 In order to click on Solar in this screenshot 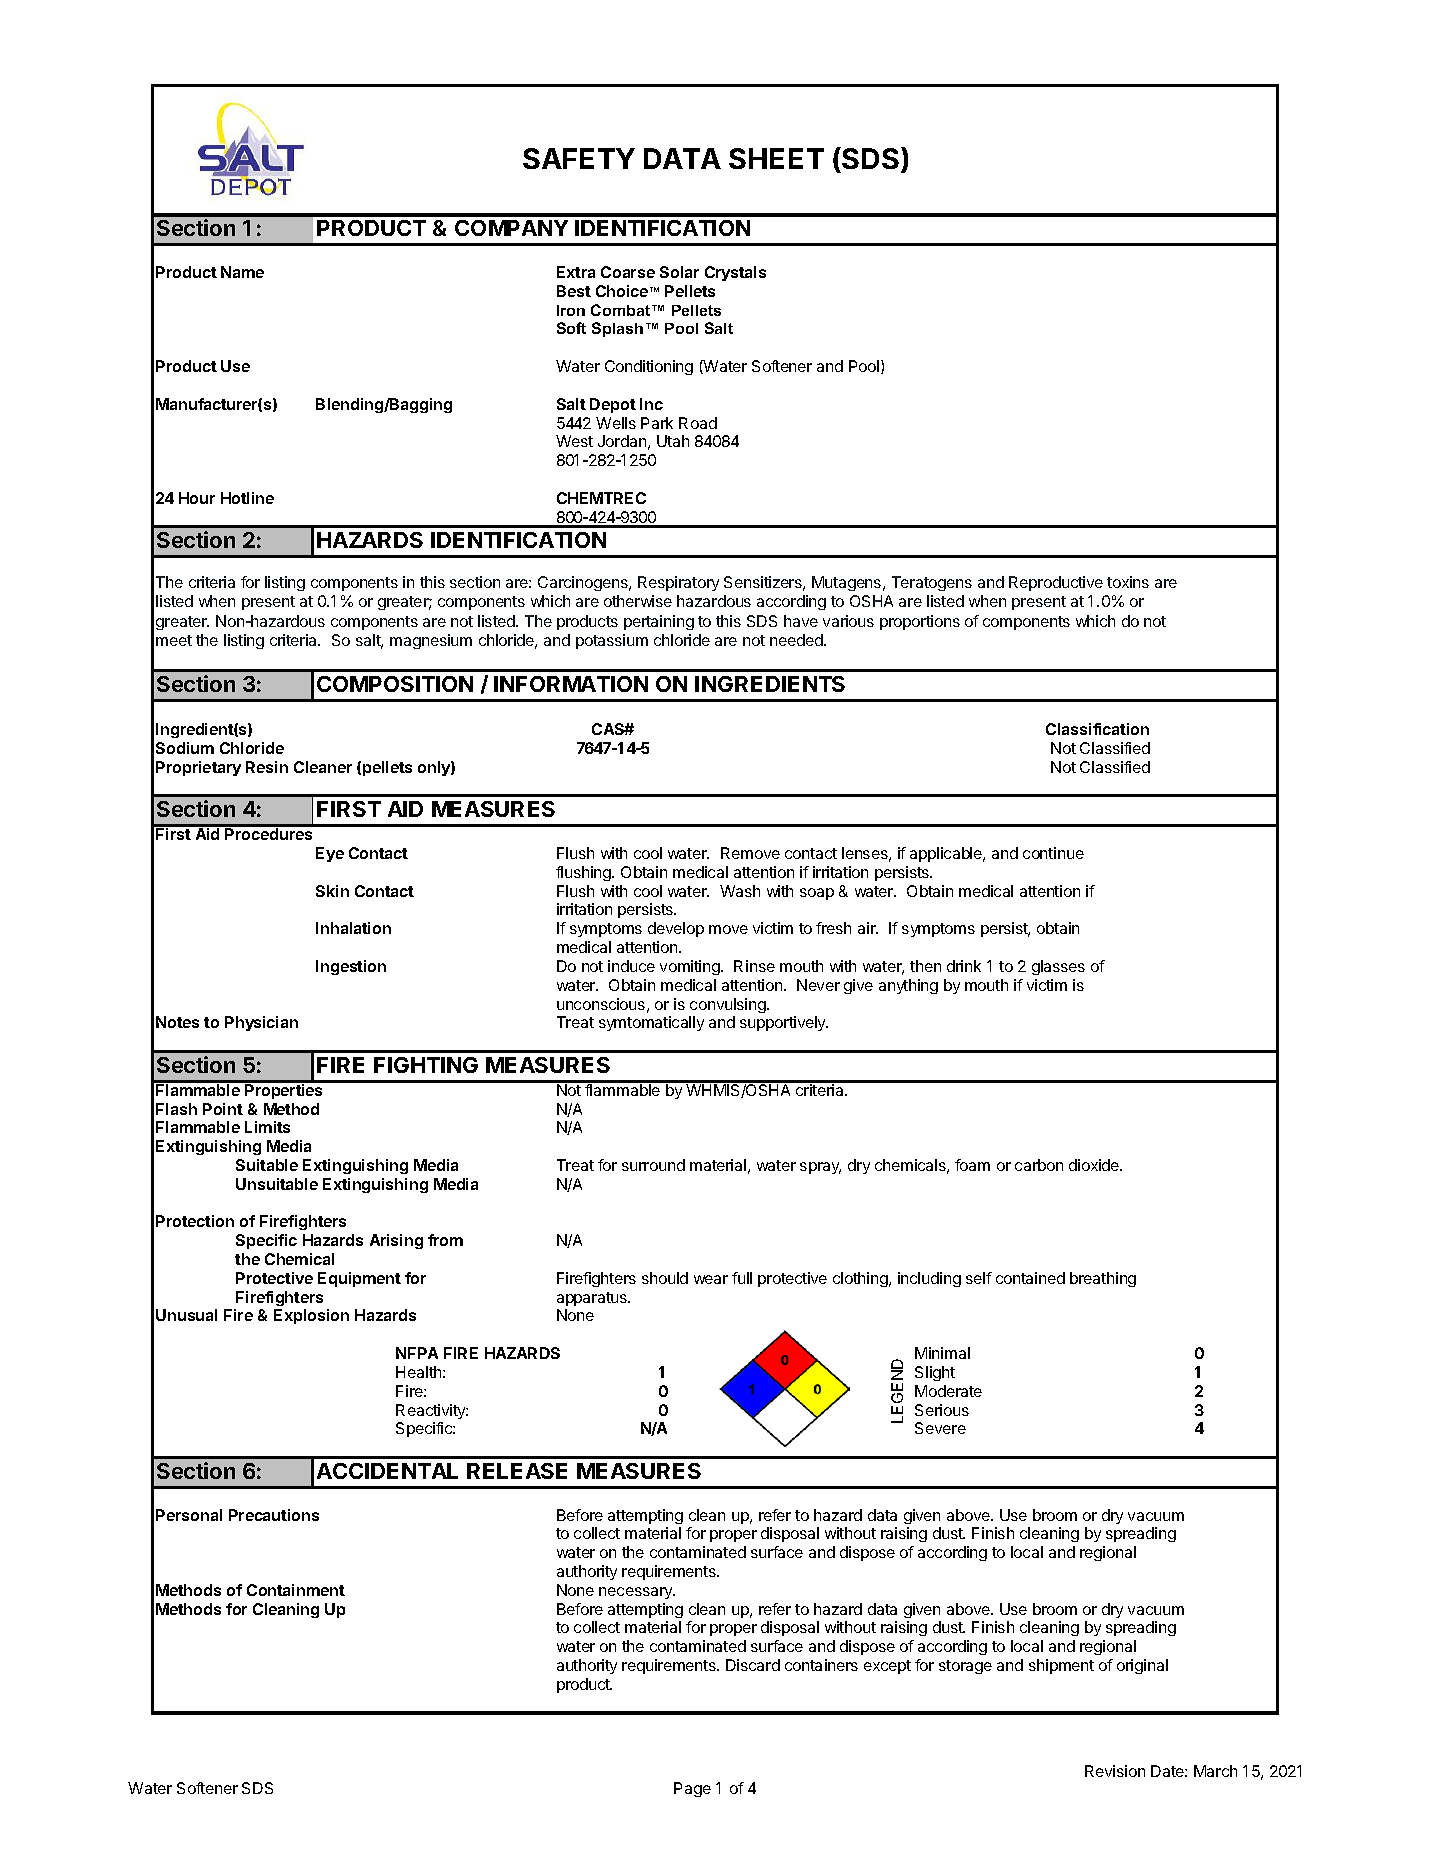, I will do `click(679, 272)`.
